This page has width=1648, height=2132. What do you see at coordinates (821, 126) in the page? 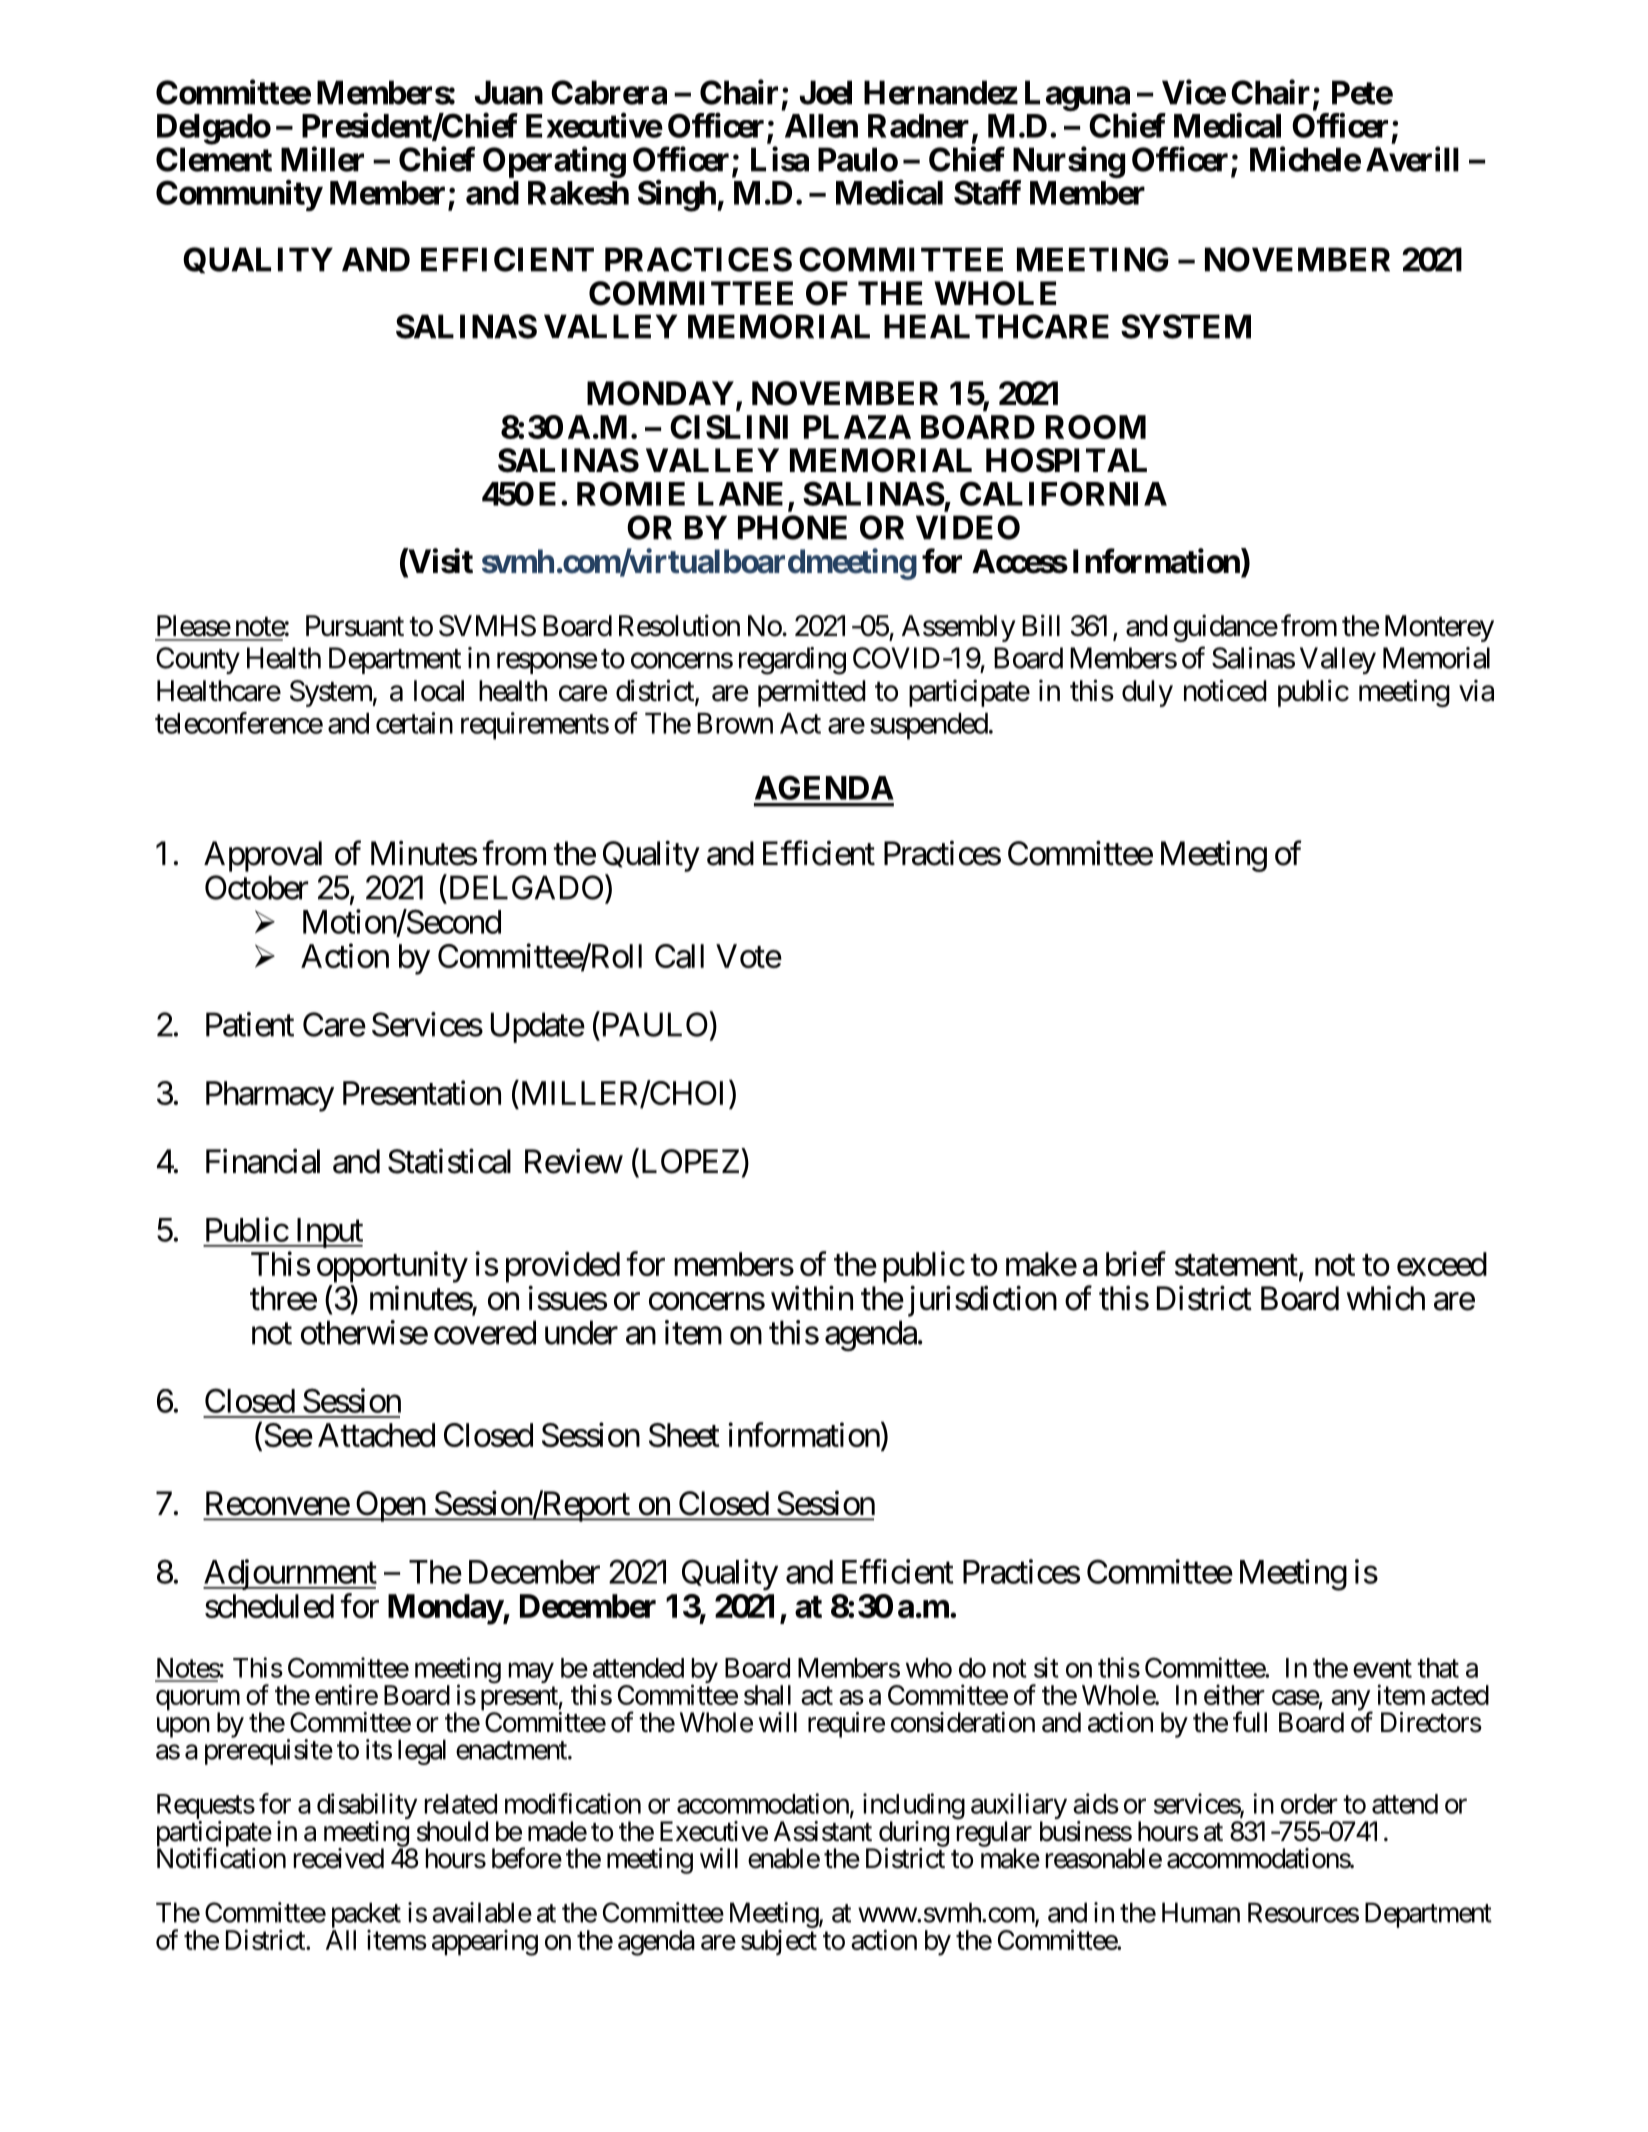
I see `Allen` at bounding box center [821, 126].
